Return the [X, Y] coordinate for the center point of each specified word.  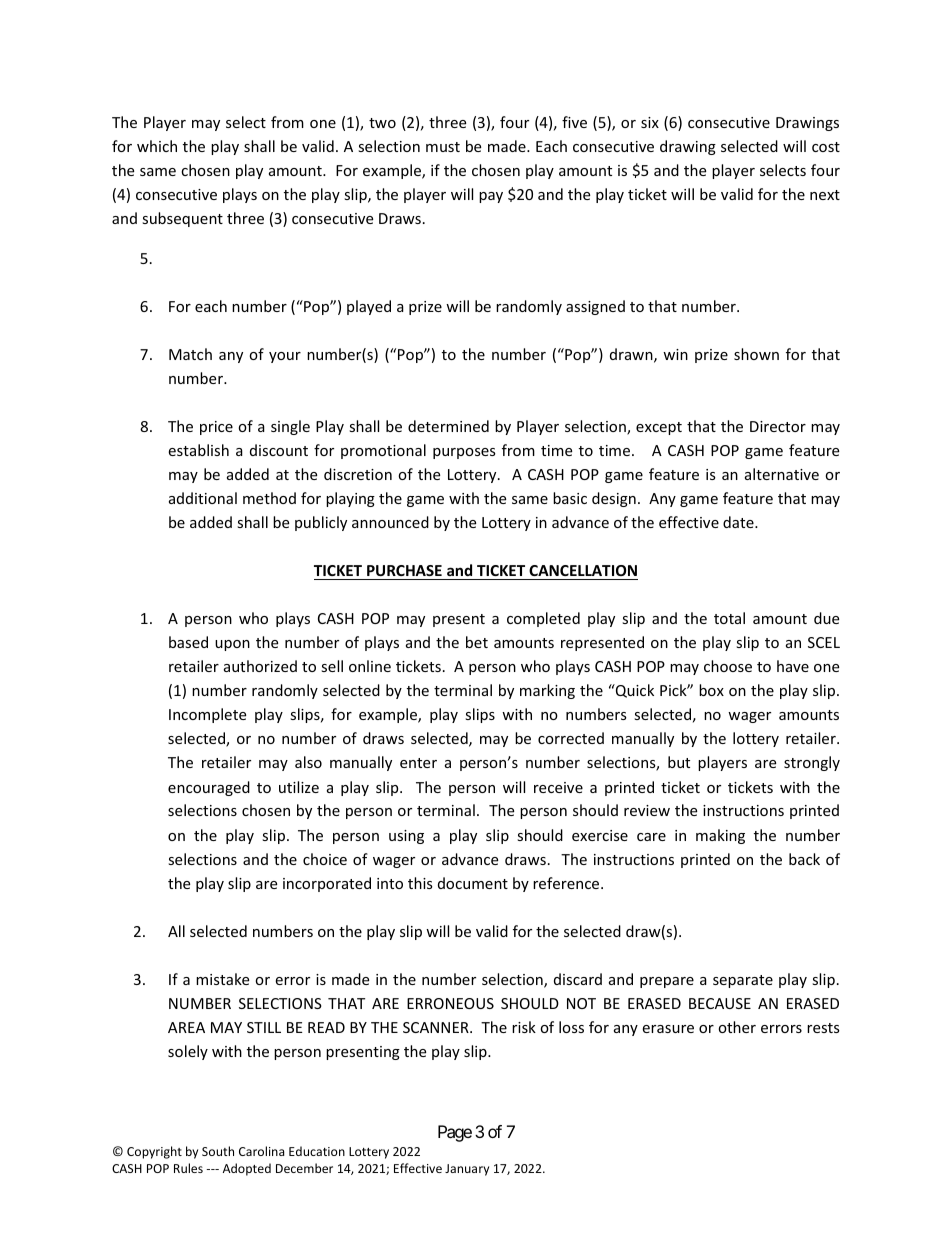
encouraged [209, 788]
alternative [782, 474]
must [443, 147]
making [720, 836]
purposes [464, 453]
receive [558, 787]
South [218, 1151]
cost [826, 147]
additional [203, 498]
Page [455, 1133]
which [157, 146]
